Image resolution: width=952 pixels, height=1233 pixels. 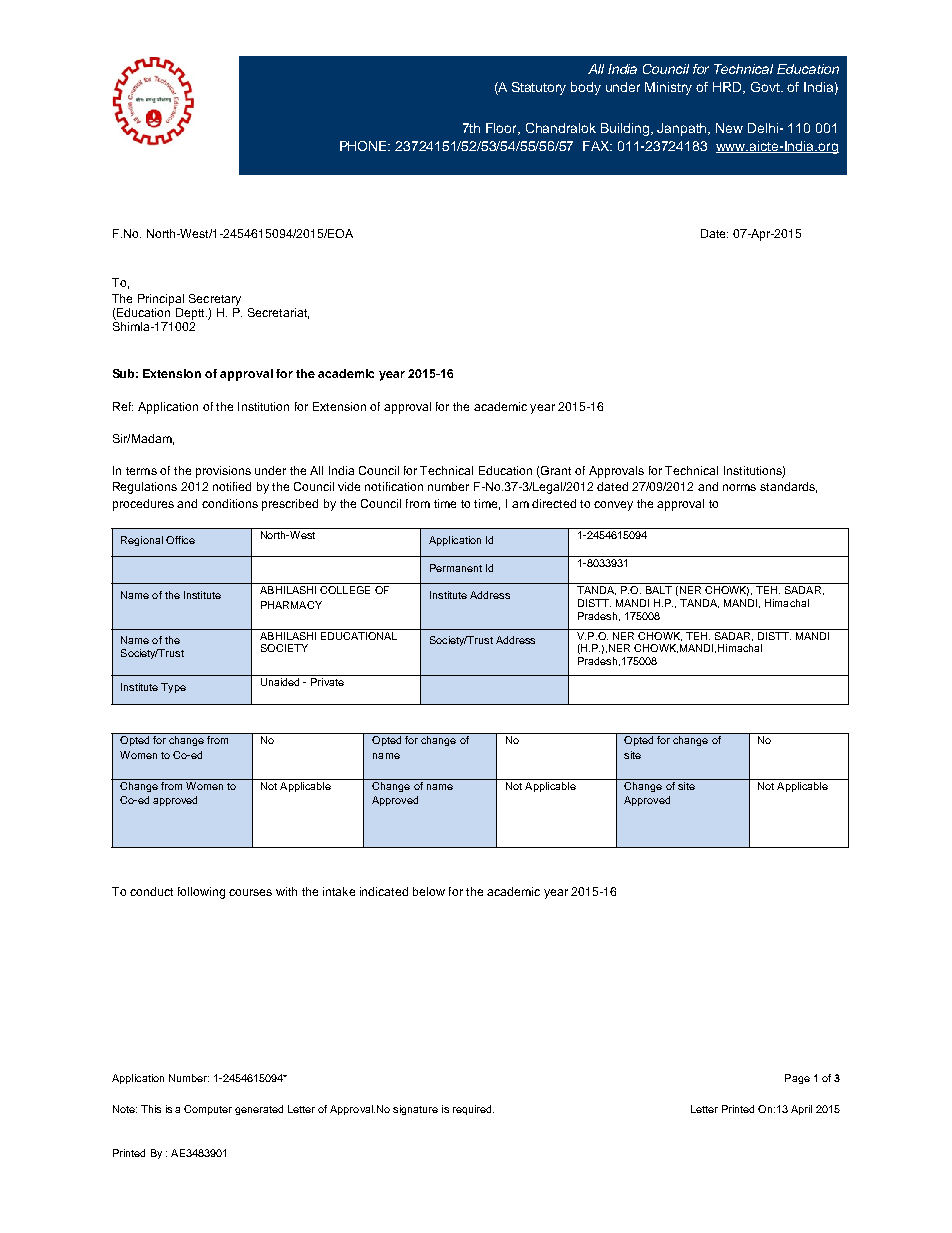 What do you see at coordinates (456, 568) in the screenshot?
I see `Permanent` at bounding box center [456, 568].
